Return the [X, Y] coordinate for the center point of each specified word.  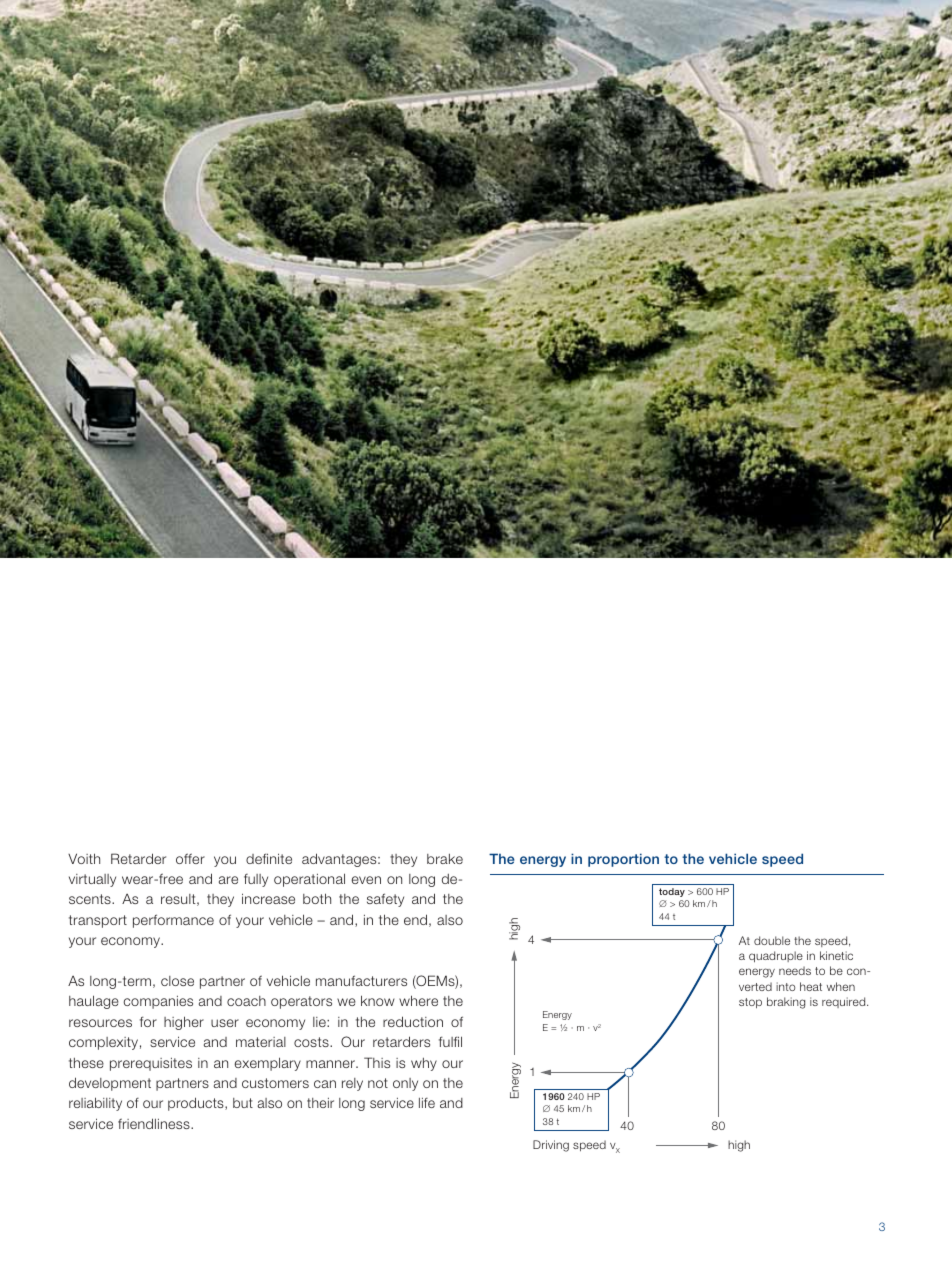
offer [190, 858]
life [427, 1103]
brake [445, 858]
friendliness [155, 1123]
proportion [623, 860]
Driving [551, 1146]
